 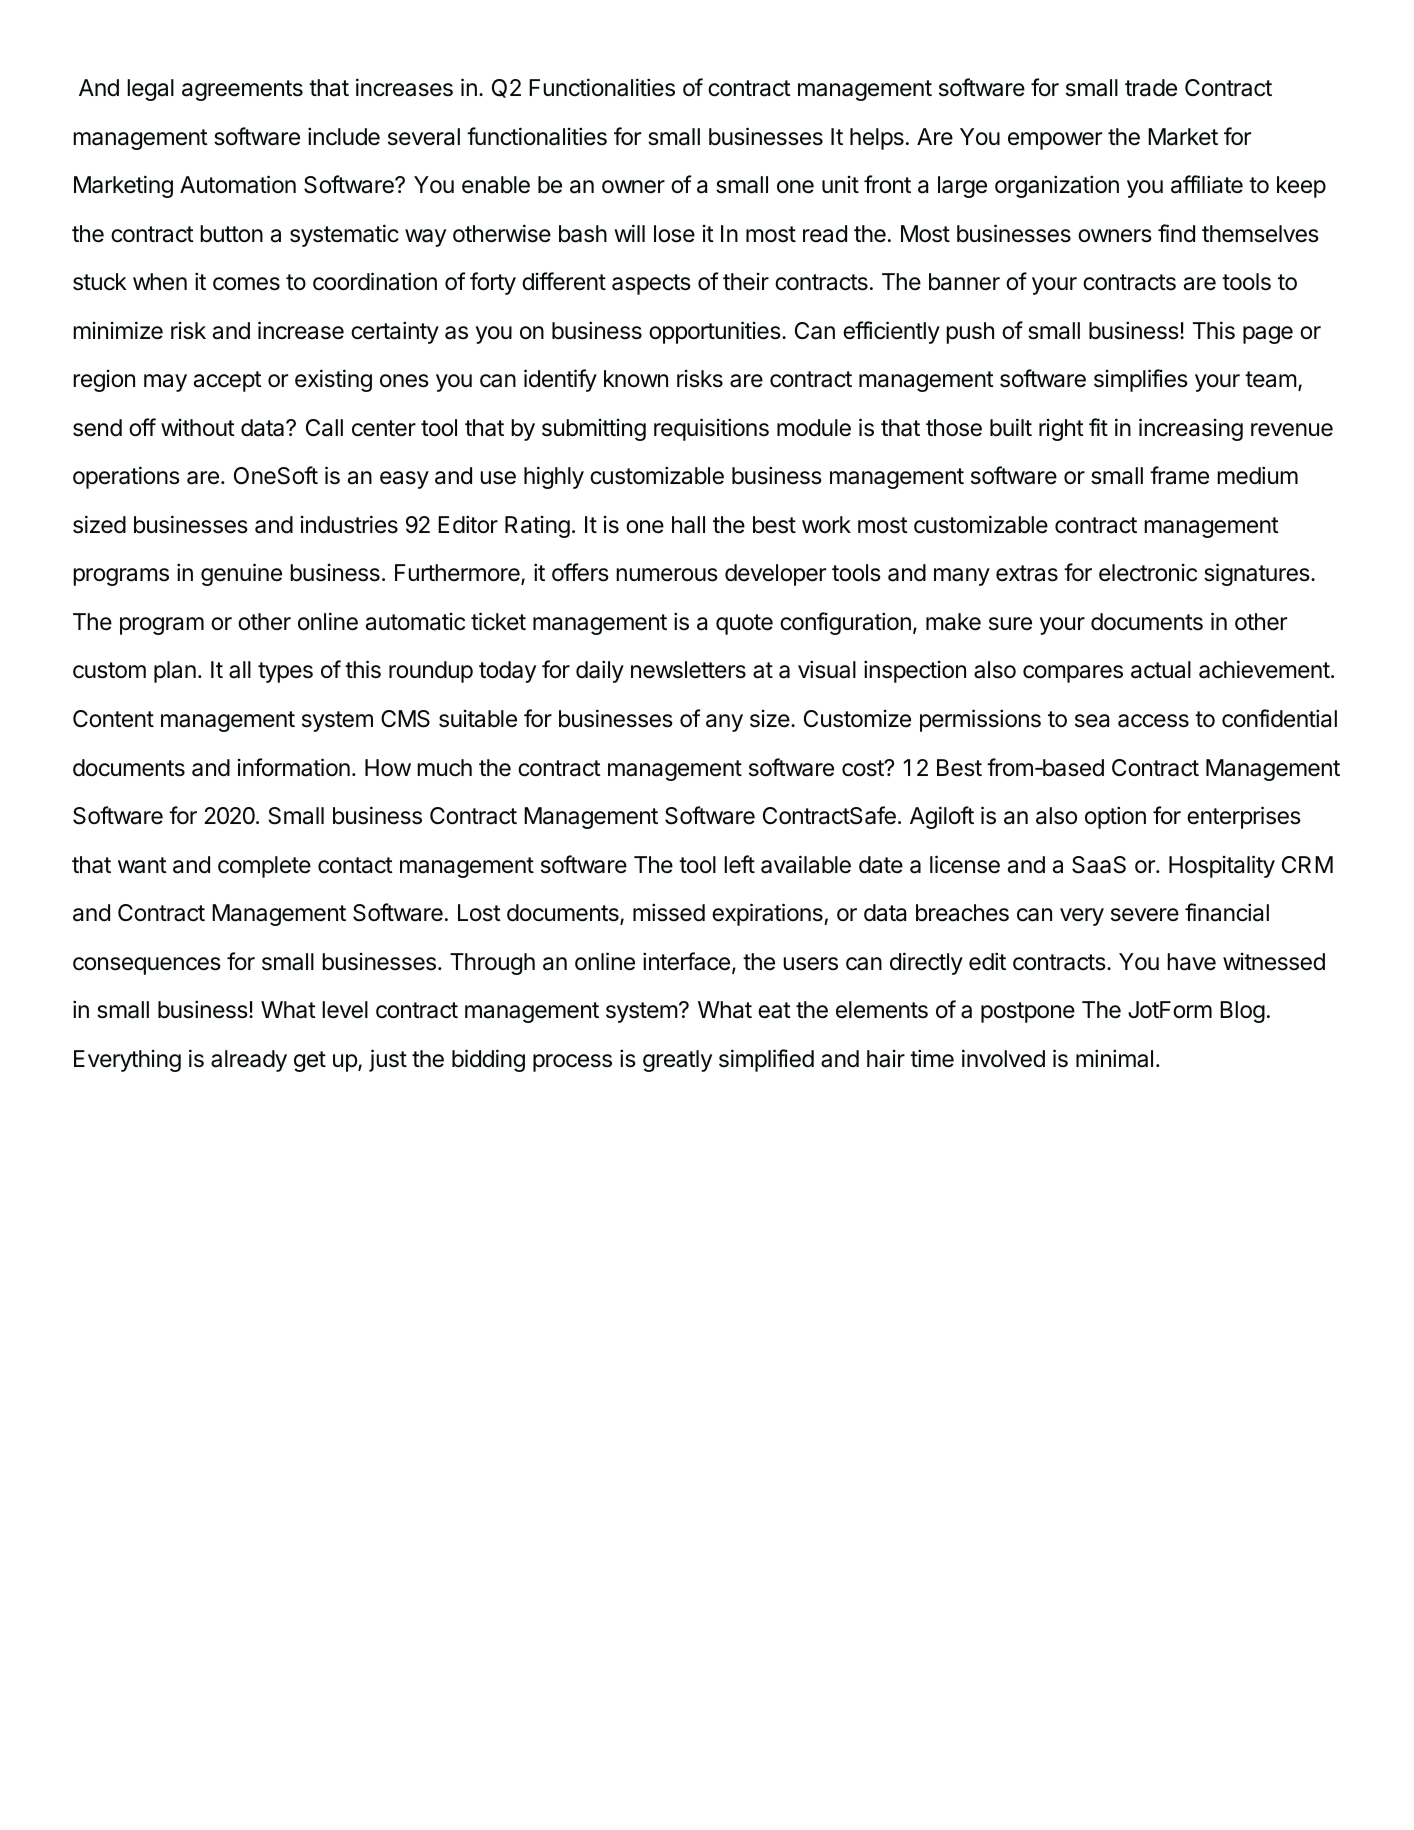 I want to click on trade, so click(x=1151, y=88).
